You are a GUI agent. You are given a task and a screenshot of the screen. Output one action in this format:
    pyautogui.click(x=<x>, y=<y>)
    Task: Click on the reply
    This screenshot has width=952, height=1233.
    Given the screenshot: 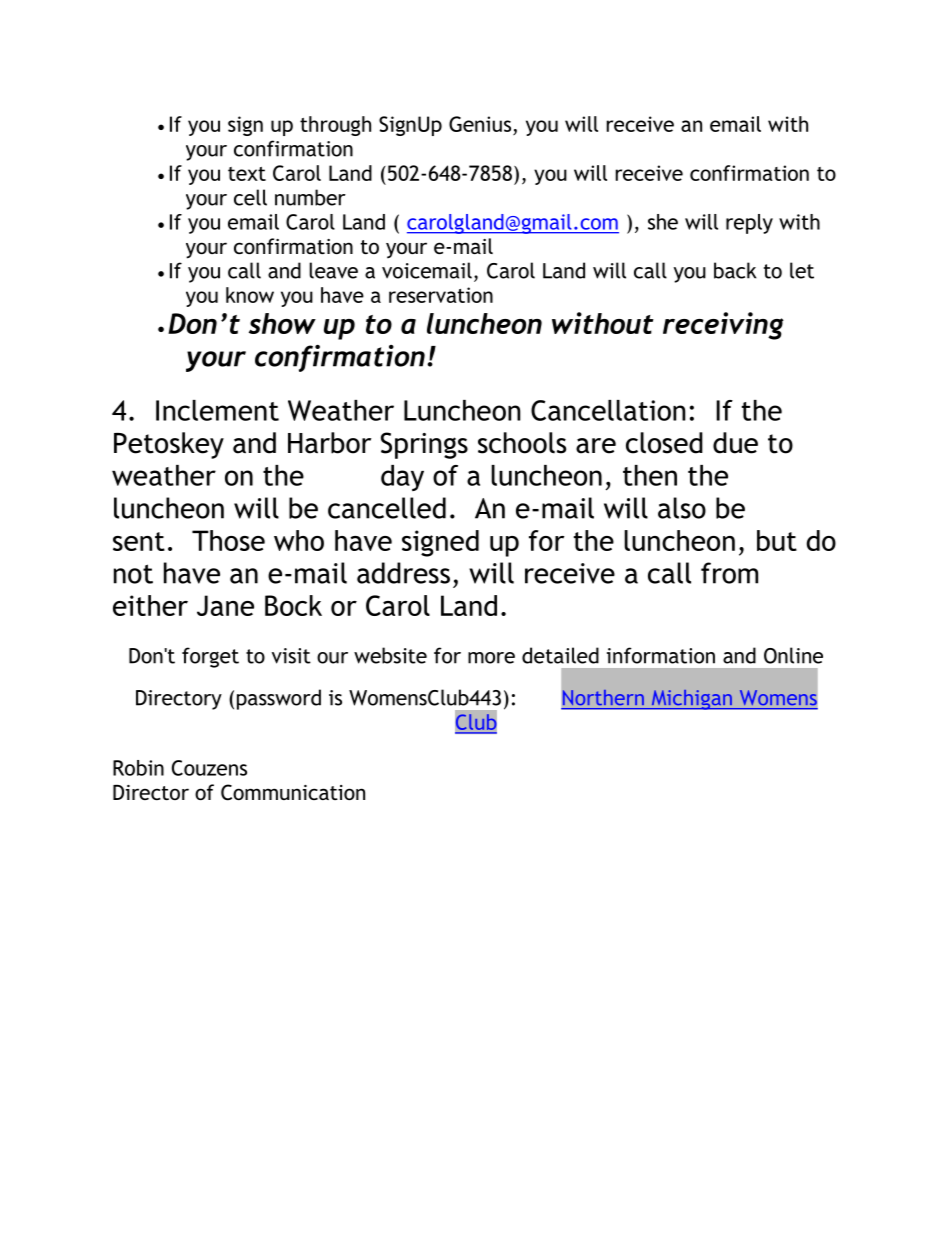 What is the action you would take?
    pyautogui.click(x=749, y=224)
